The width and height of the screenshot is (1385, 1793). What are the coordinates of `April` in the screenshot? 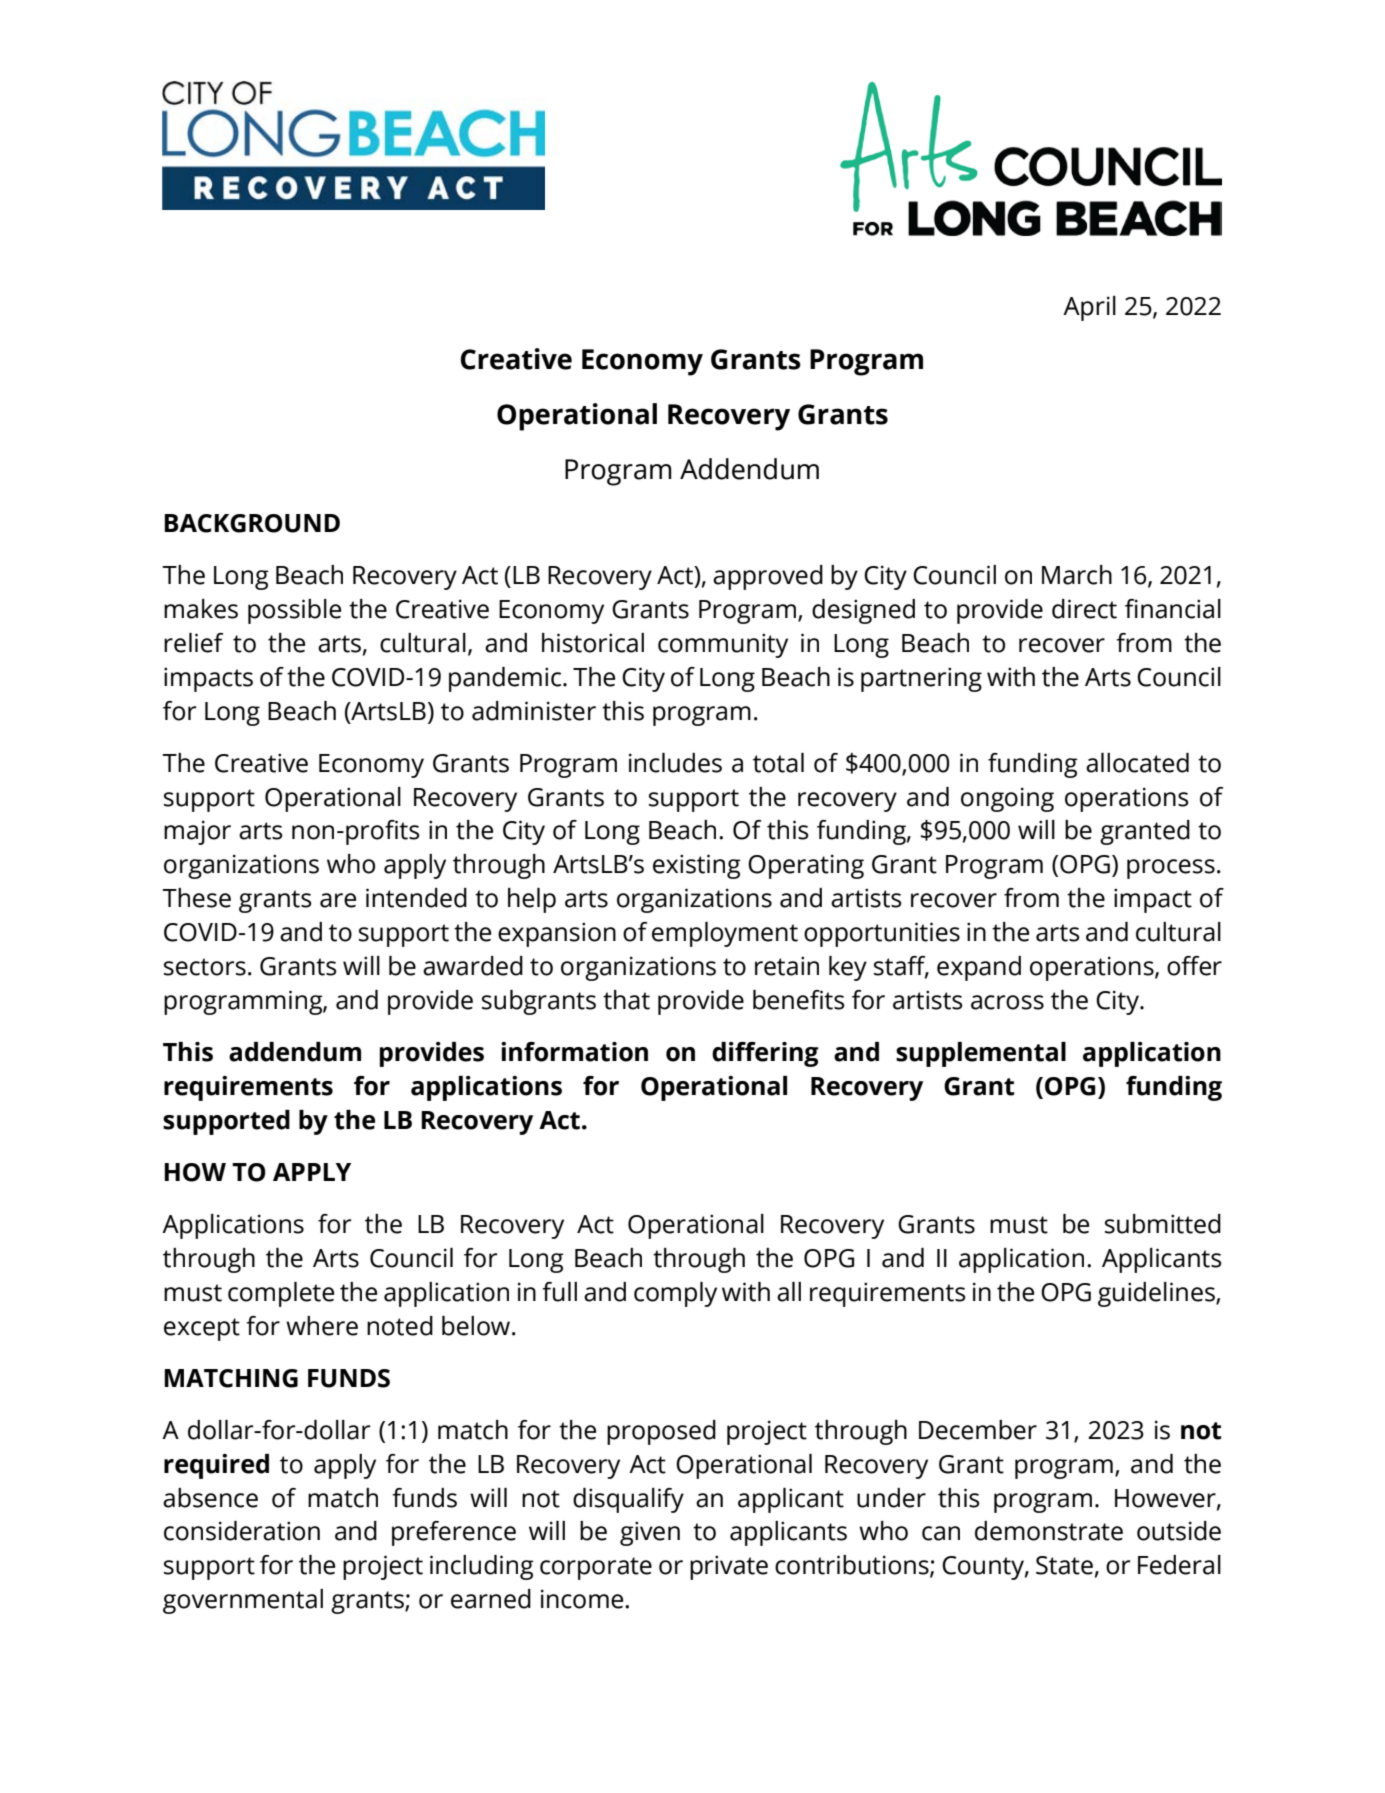 It's located at (1089, 308).
